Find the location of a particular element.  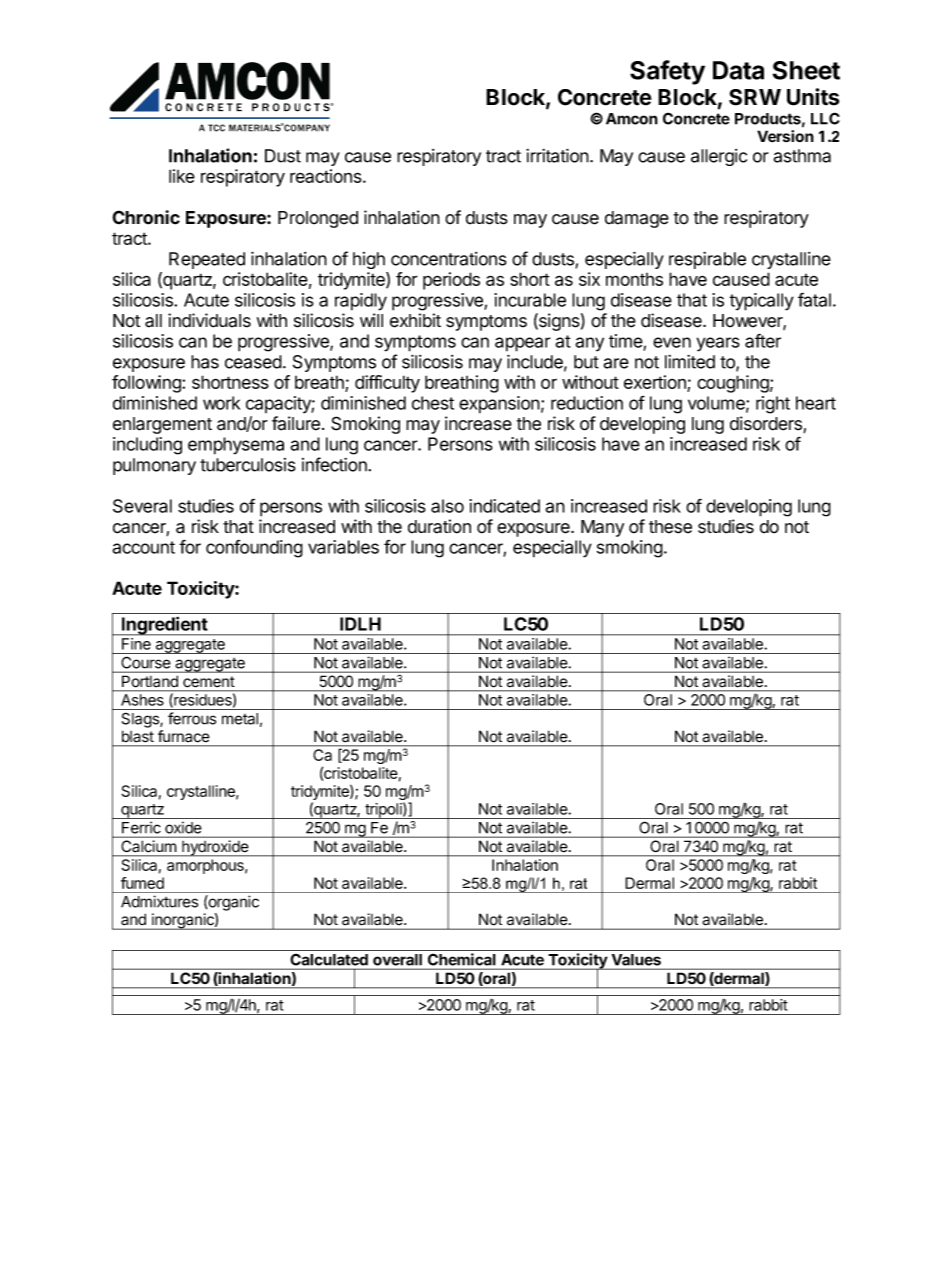

like is located at coordinates (182, 176).
